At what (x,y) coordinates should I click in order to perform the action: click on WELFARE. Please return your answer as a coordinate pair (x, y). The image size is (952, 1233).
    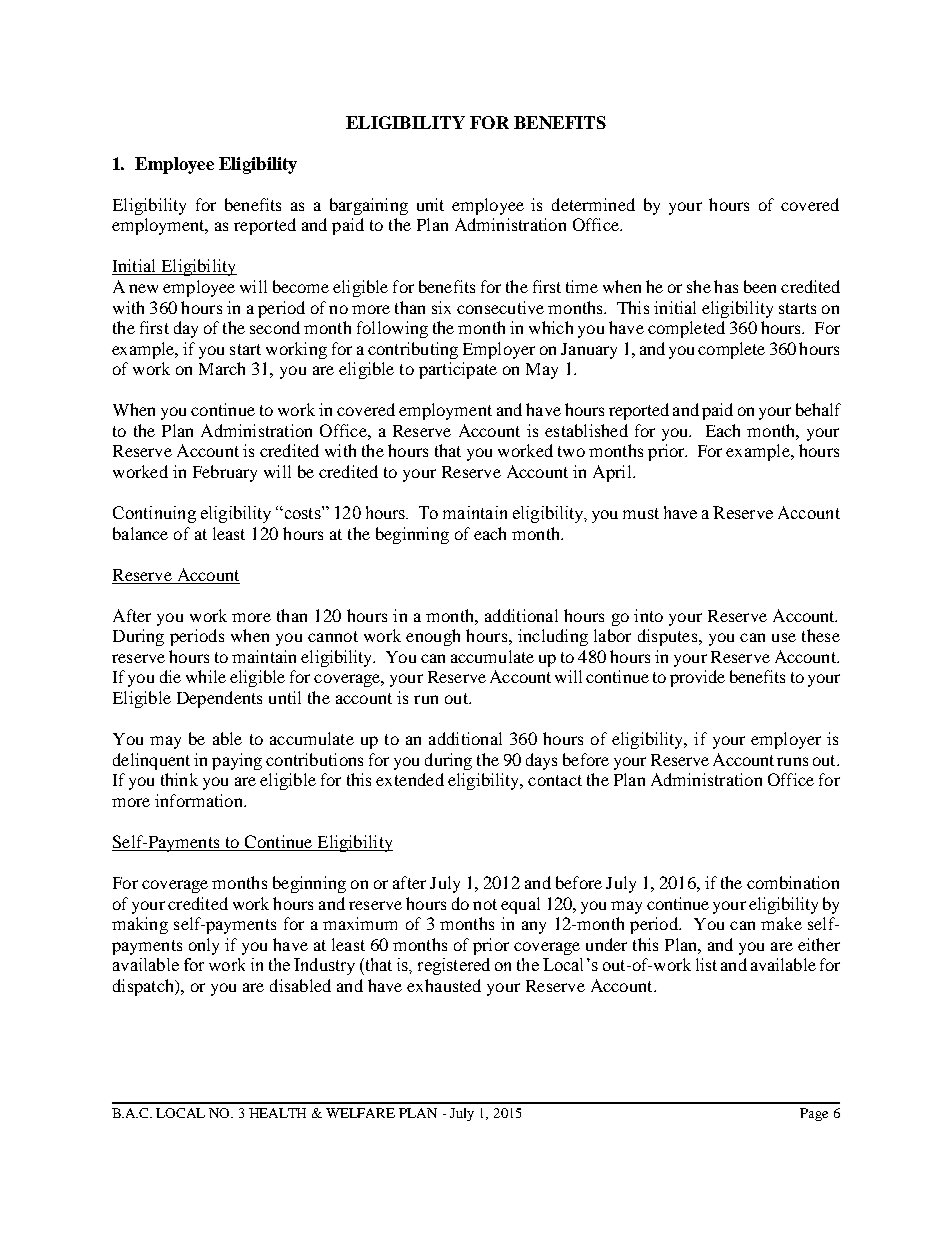
    Looking at the image, I should click on (360, 1113).
